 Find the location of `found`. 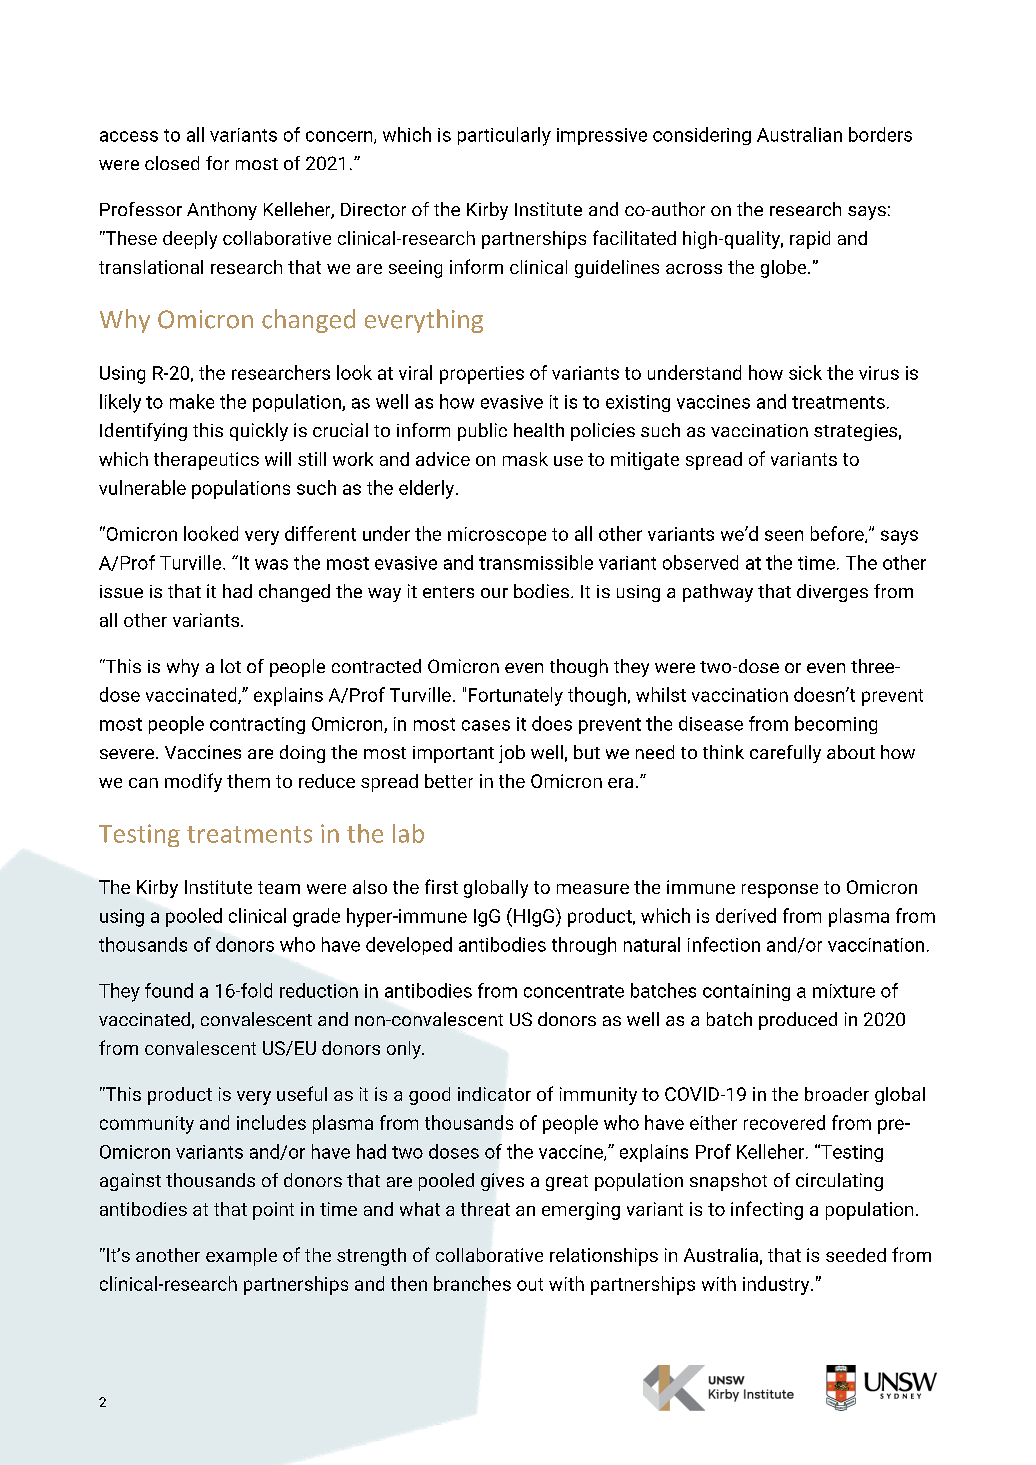

found is located at coordinates (169, 990).
